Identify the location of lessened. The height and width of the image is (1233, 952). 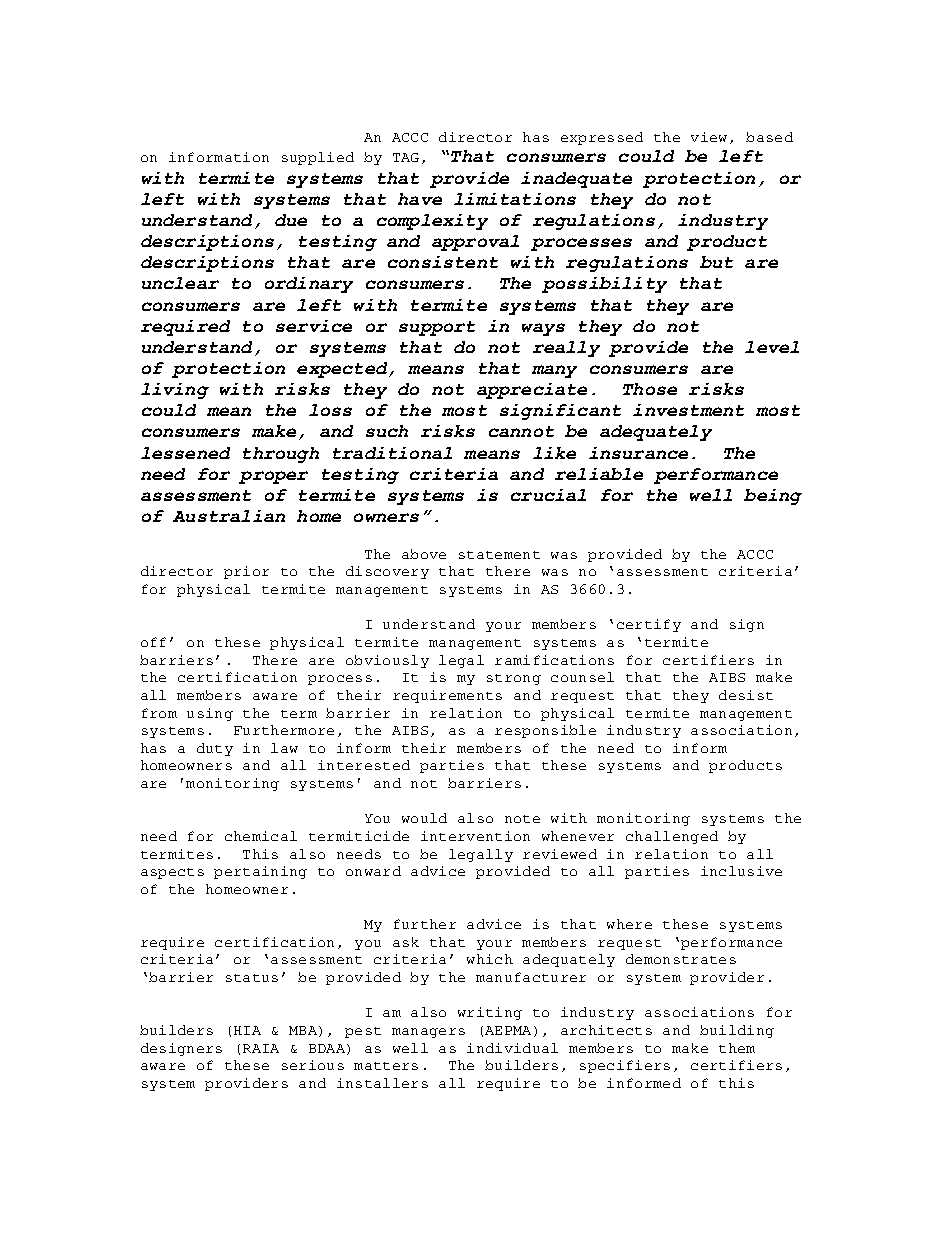
(185, 453).
